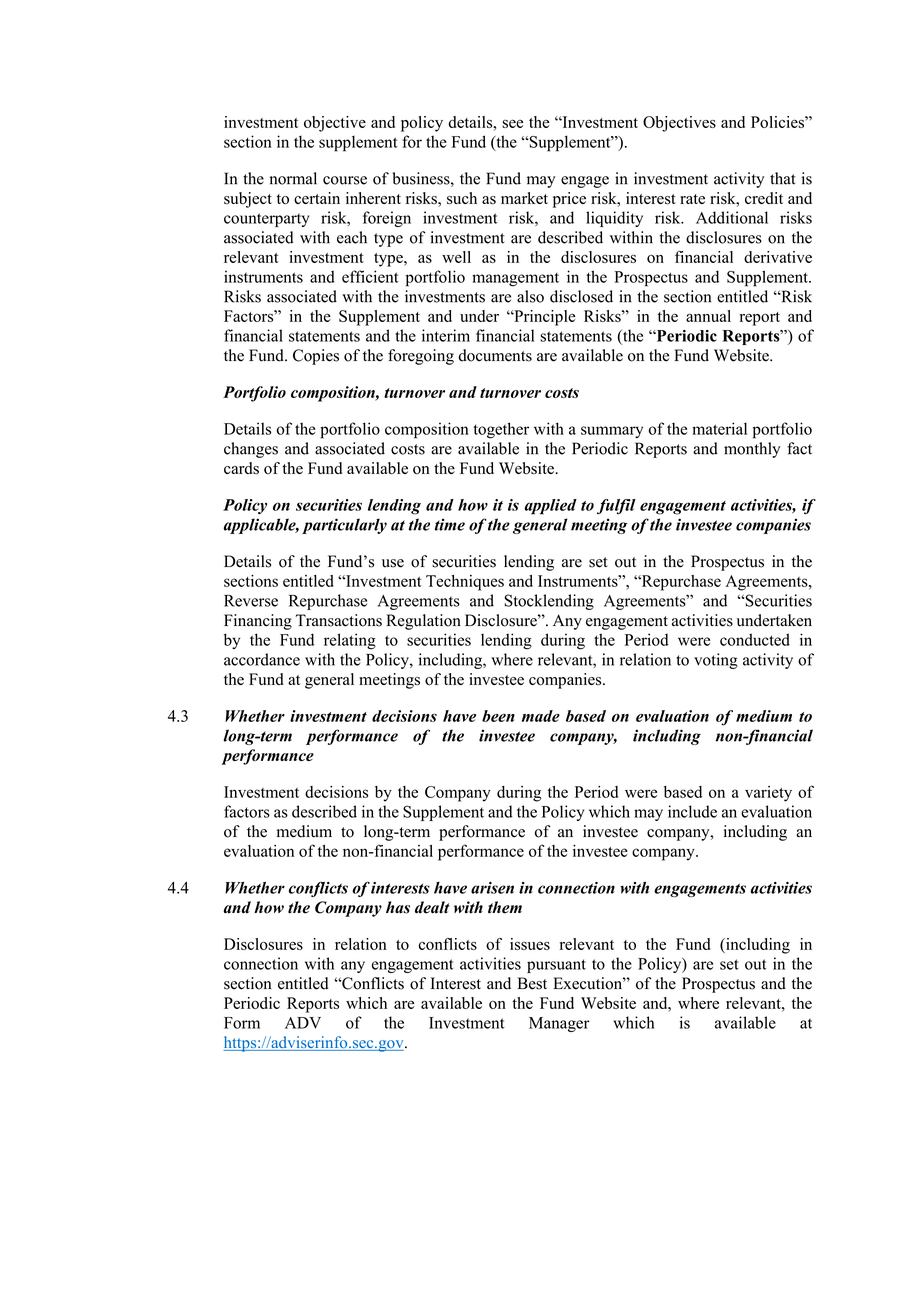  What do you see at coordinates (465, 583) in the page?
I see `Techniques` at bounding box center [465, 583].
